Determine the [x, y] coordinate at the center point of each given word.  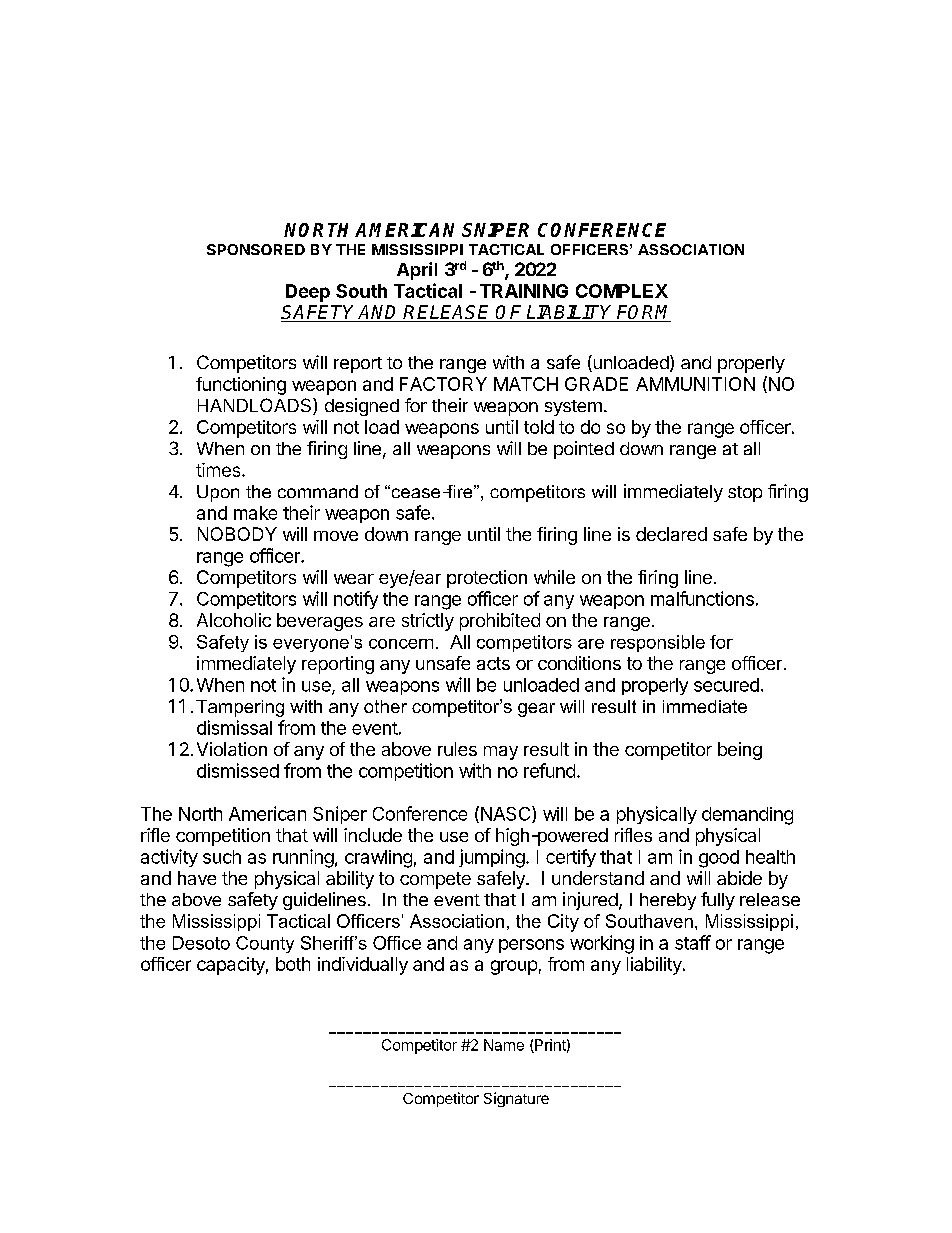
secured [726, 685]
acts [493, 663]
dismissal [234, 727]
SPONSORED [256, 249]
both [293, 964]
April [417, 271]
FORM [643, 313]
